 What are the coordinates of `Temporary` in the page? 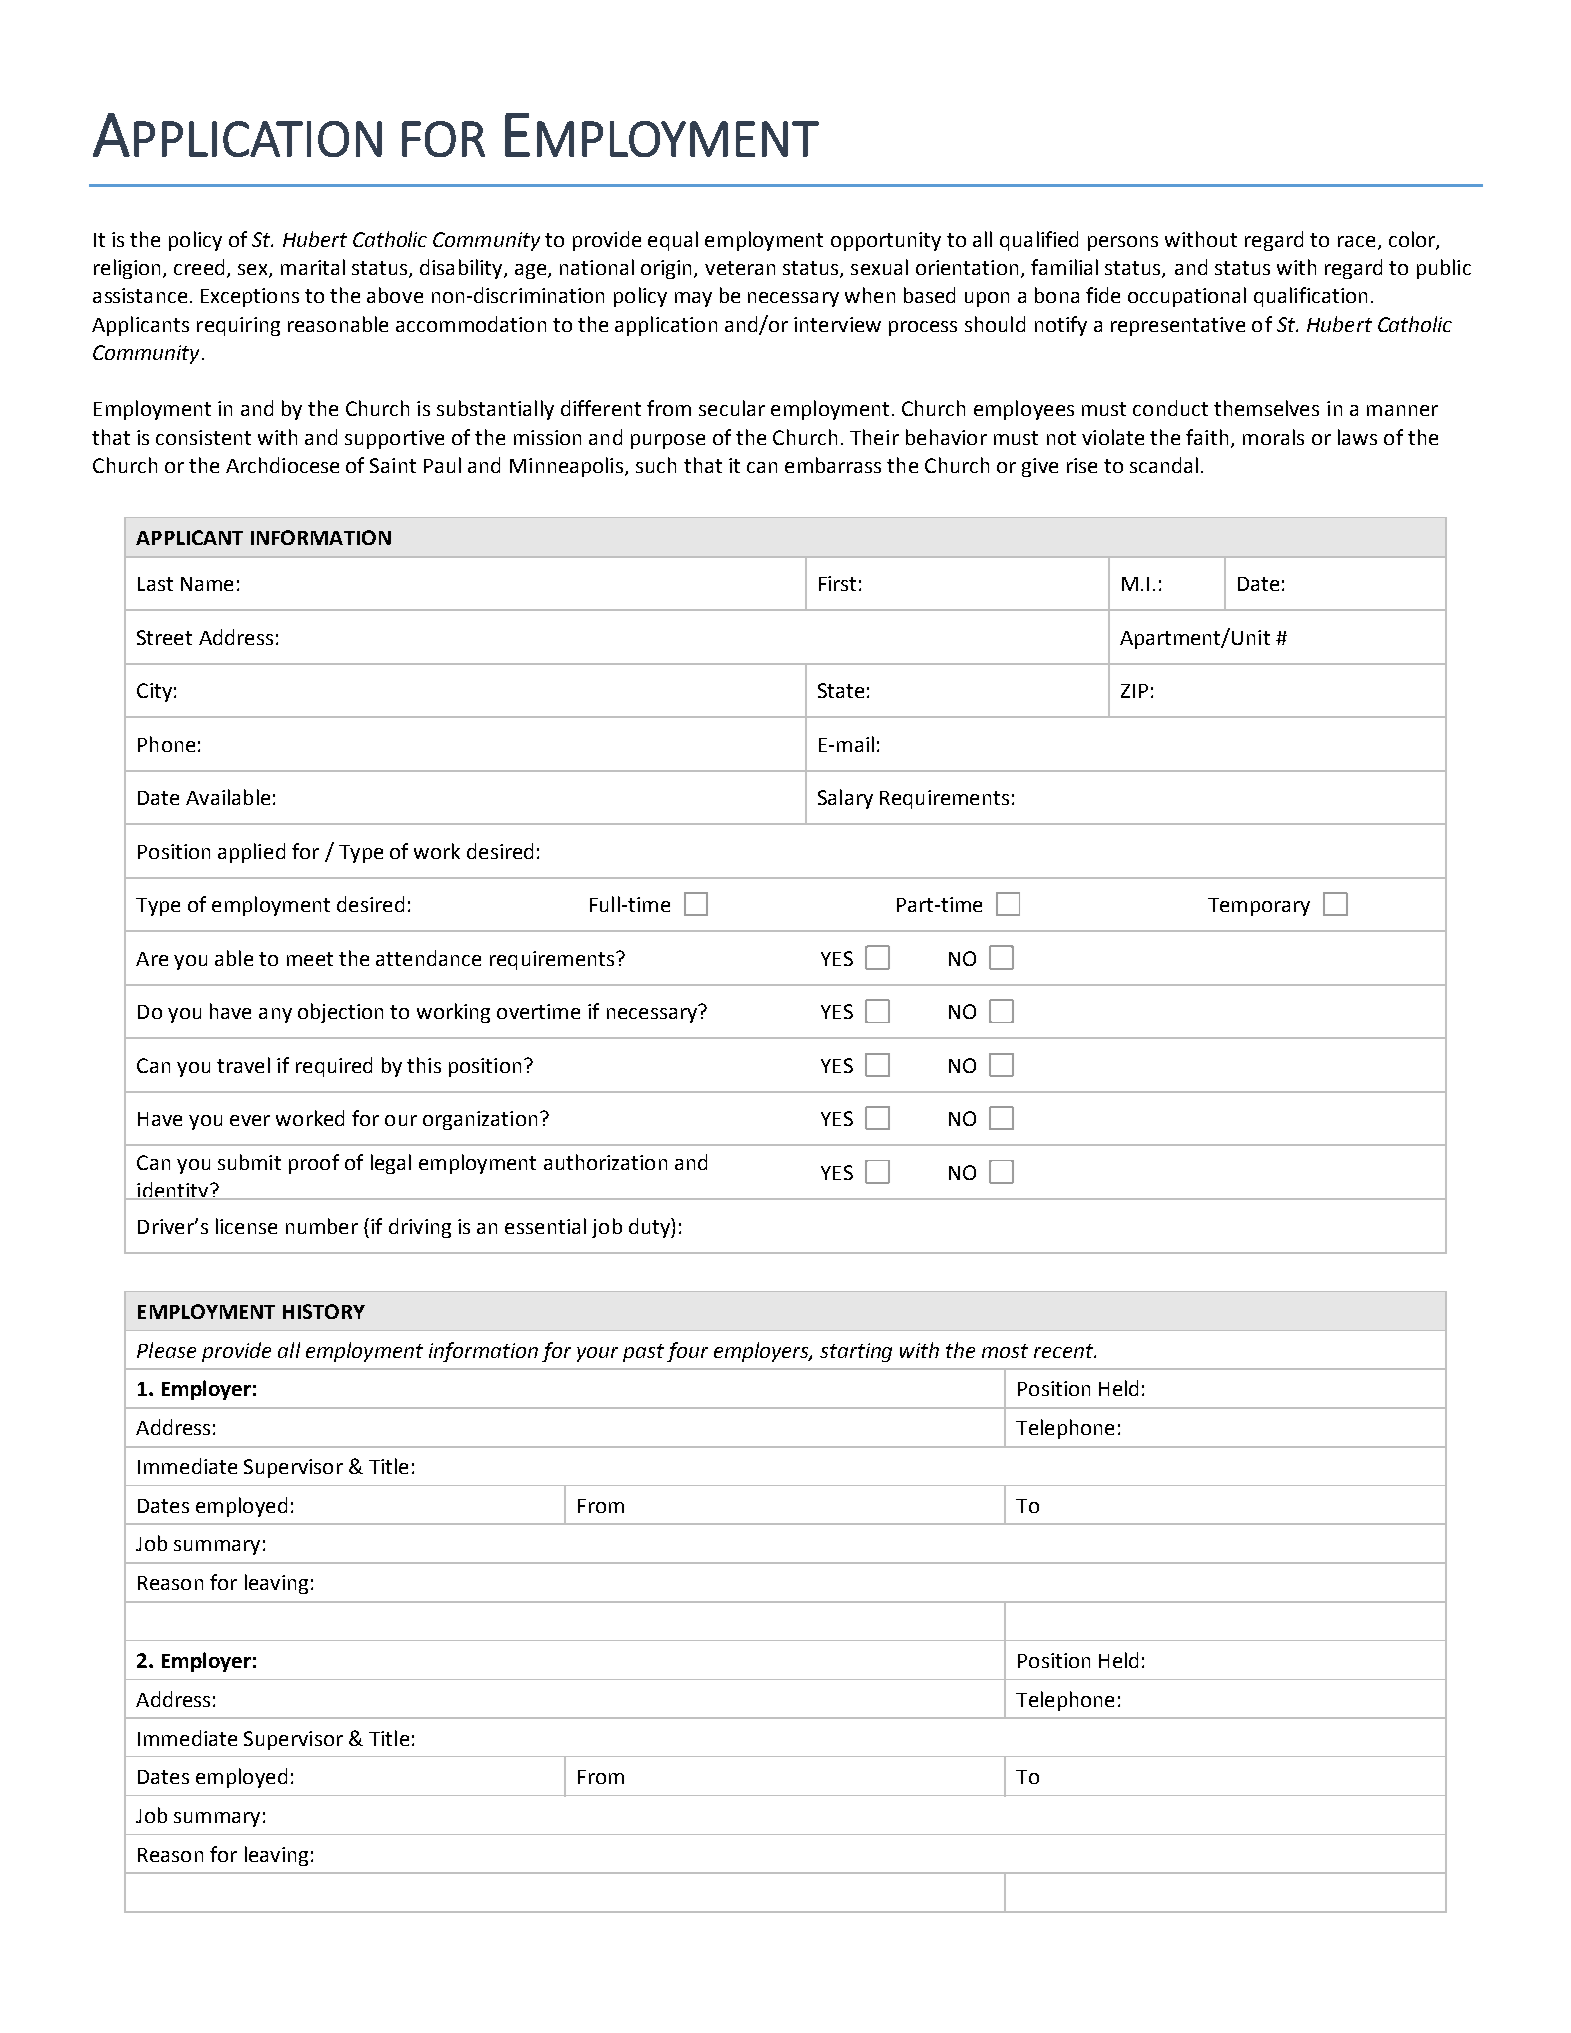 It's located at (1259, 907).
